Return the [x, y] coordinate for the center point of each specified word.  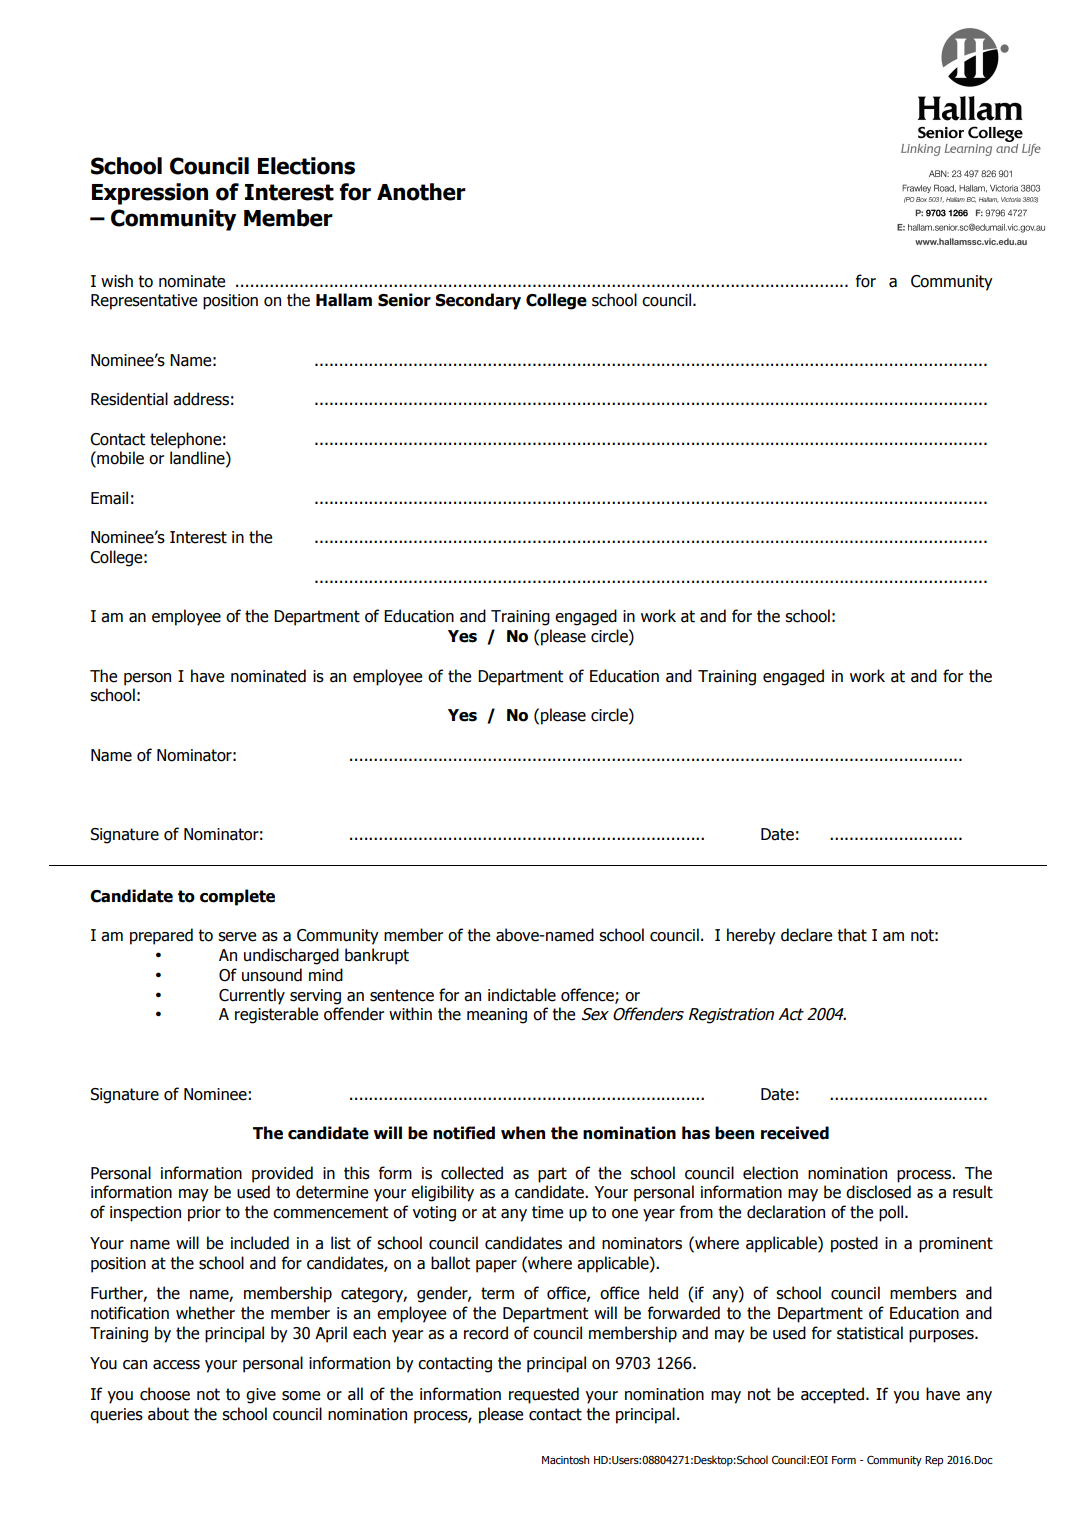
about [168, 1414]
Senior [404, 300]
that [852, 935]
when [523, 1133]
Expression [150, 194]
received [795, 1133]
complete [237, 897]
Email [109, 498]
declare [806, 935]
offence [588, 995]
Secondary [478, 301]
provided [282, 1174]
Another [421, 192]
